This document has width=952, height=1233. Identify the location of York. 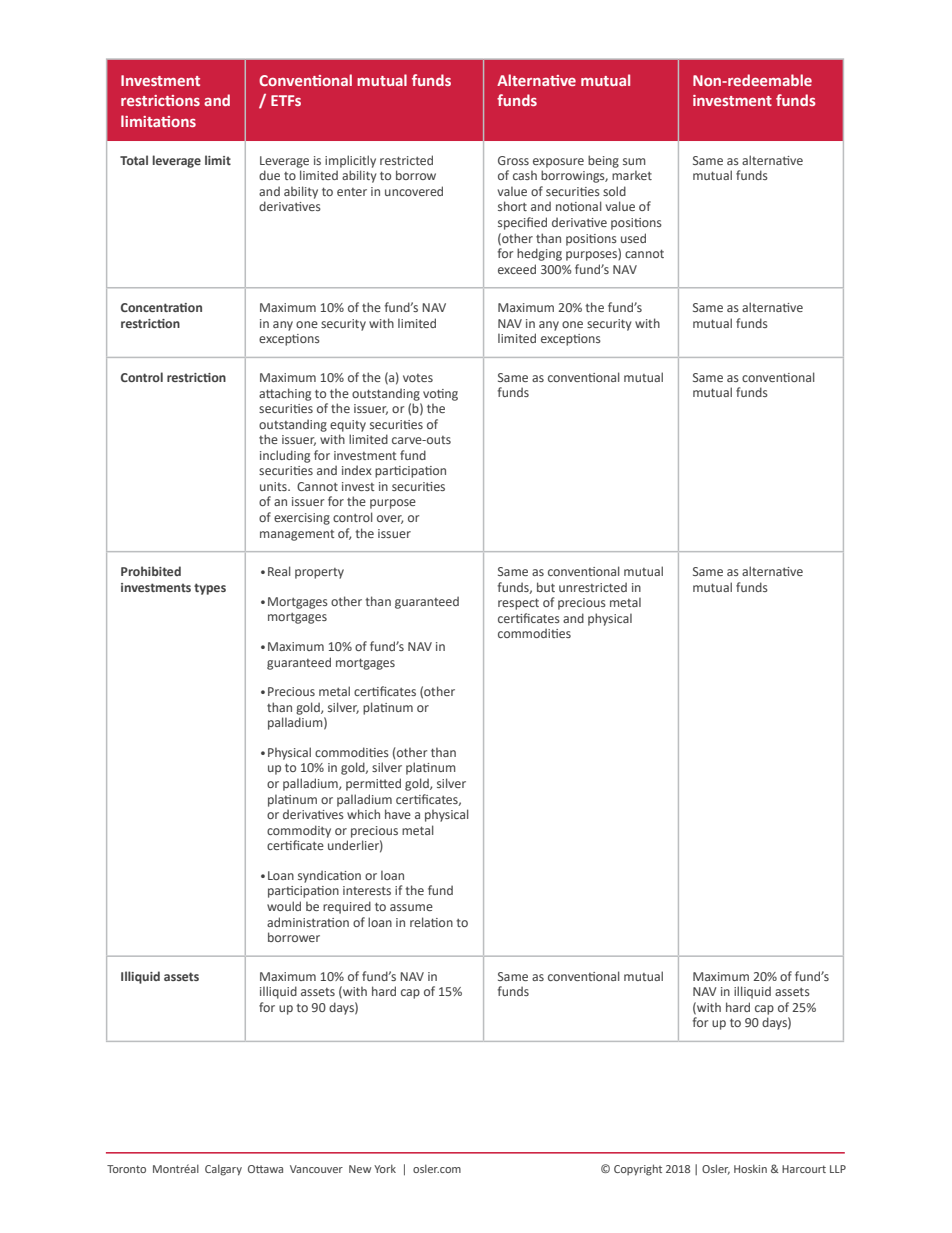
(385, 1168).
